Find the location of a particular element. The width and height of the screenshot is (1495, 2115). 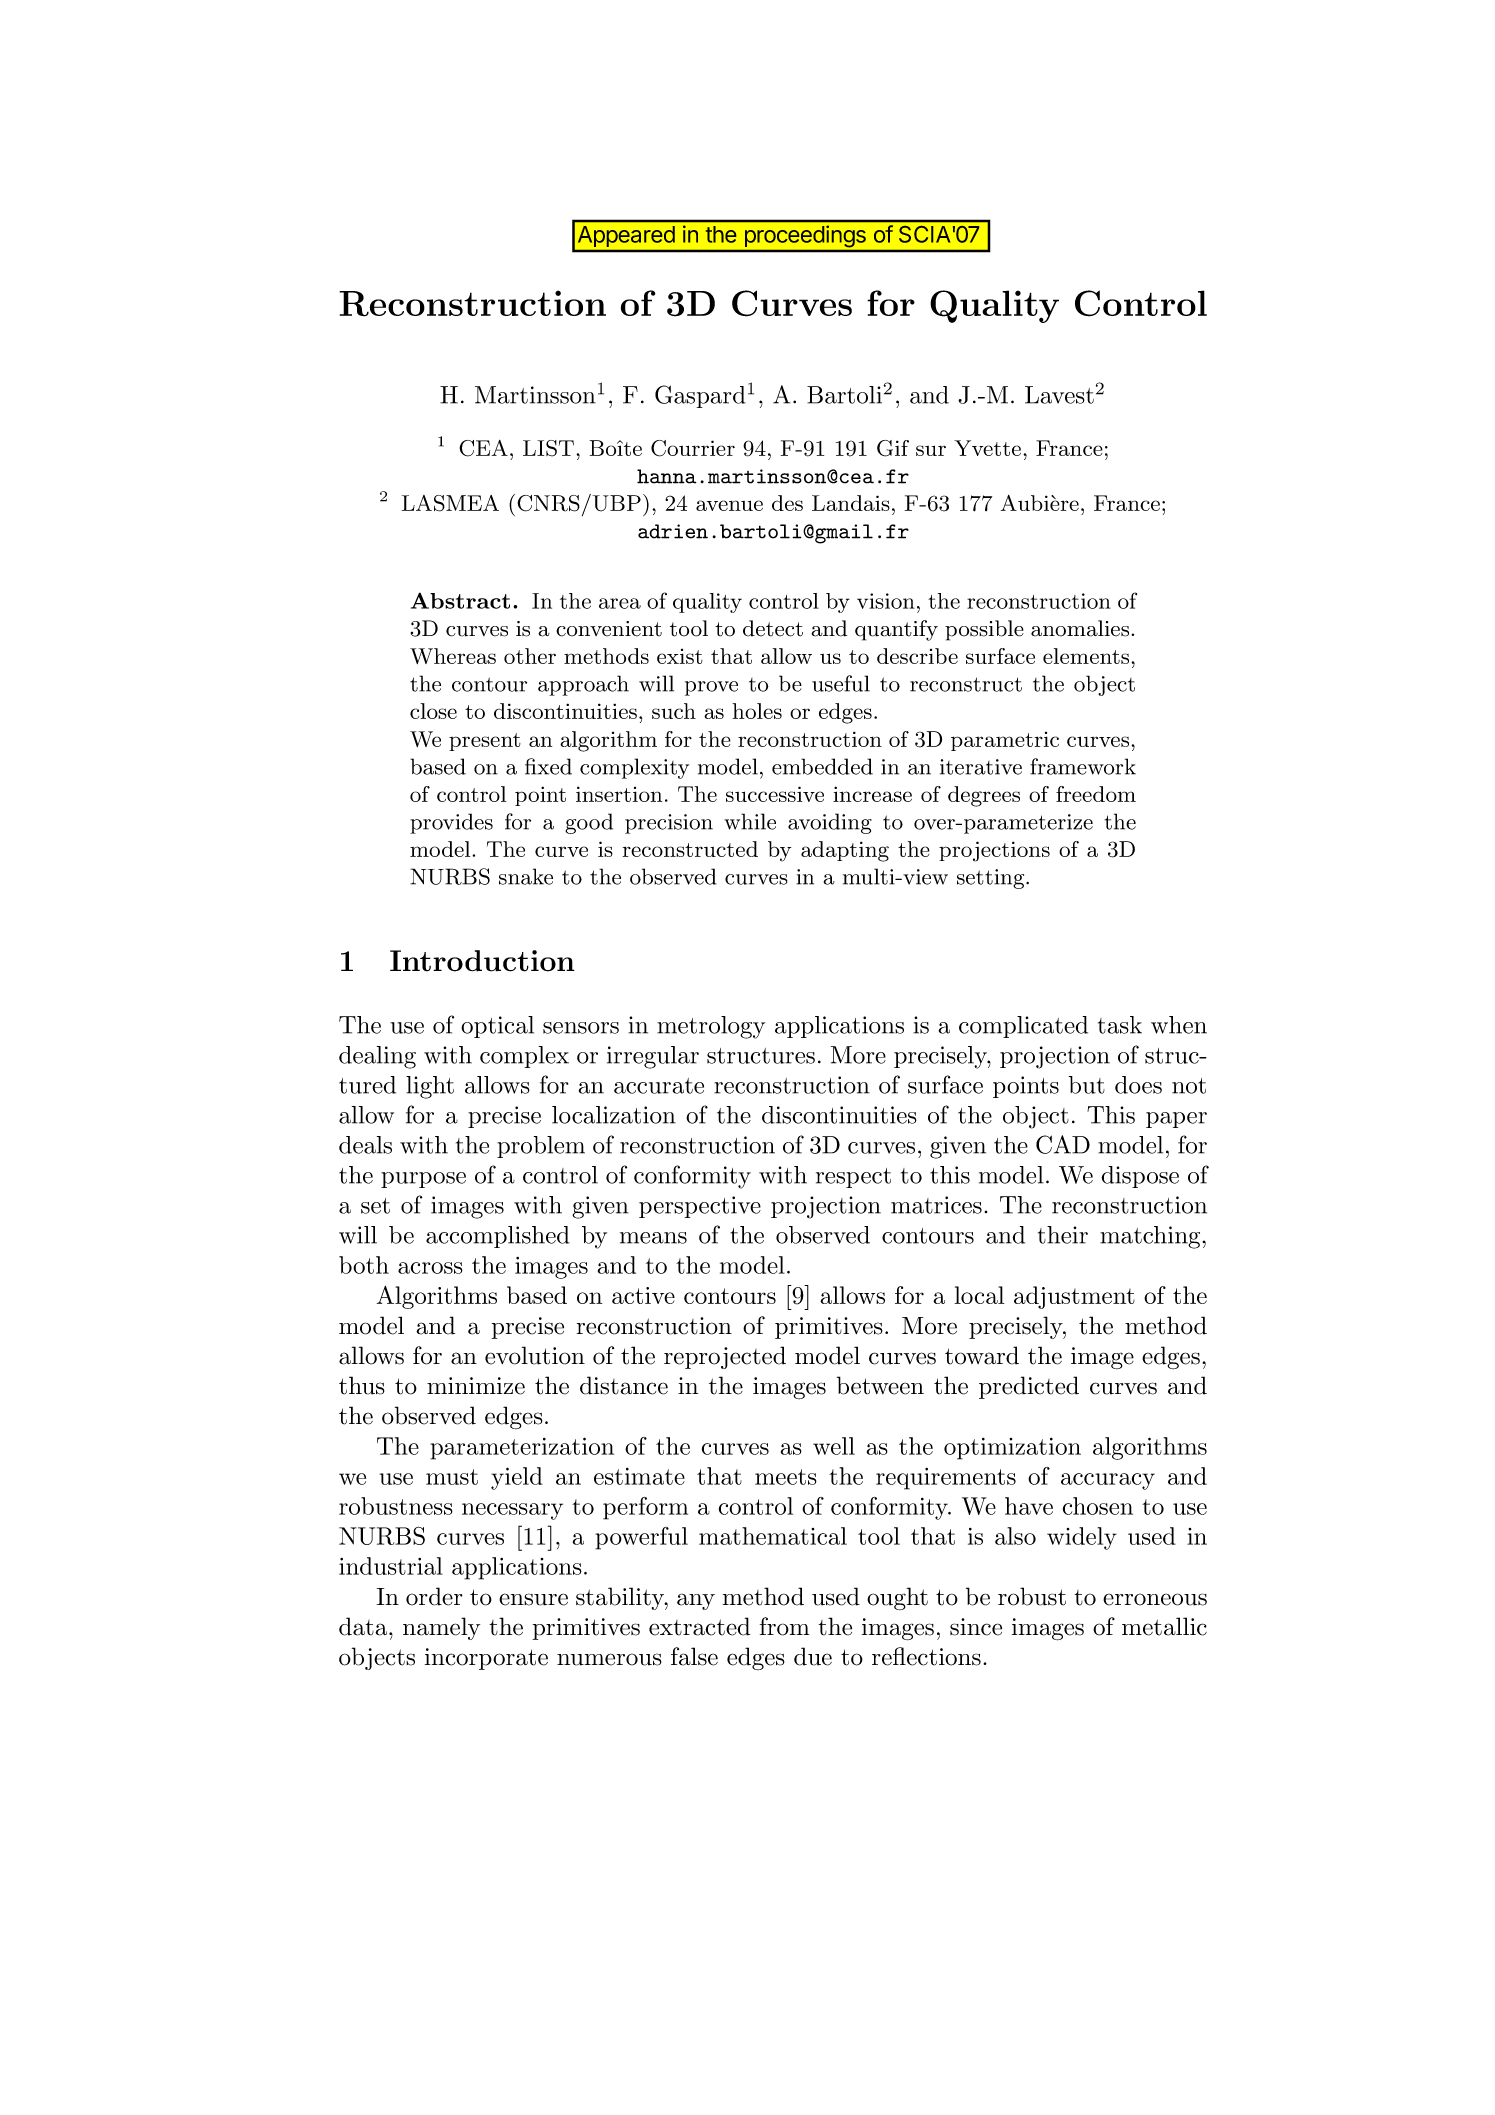

from is located at coordinates (784, 1626).
